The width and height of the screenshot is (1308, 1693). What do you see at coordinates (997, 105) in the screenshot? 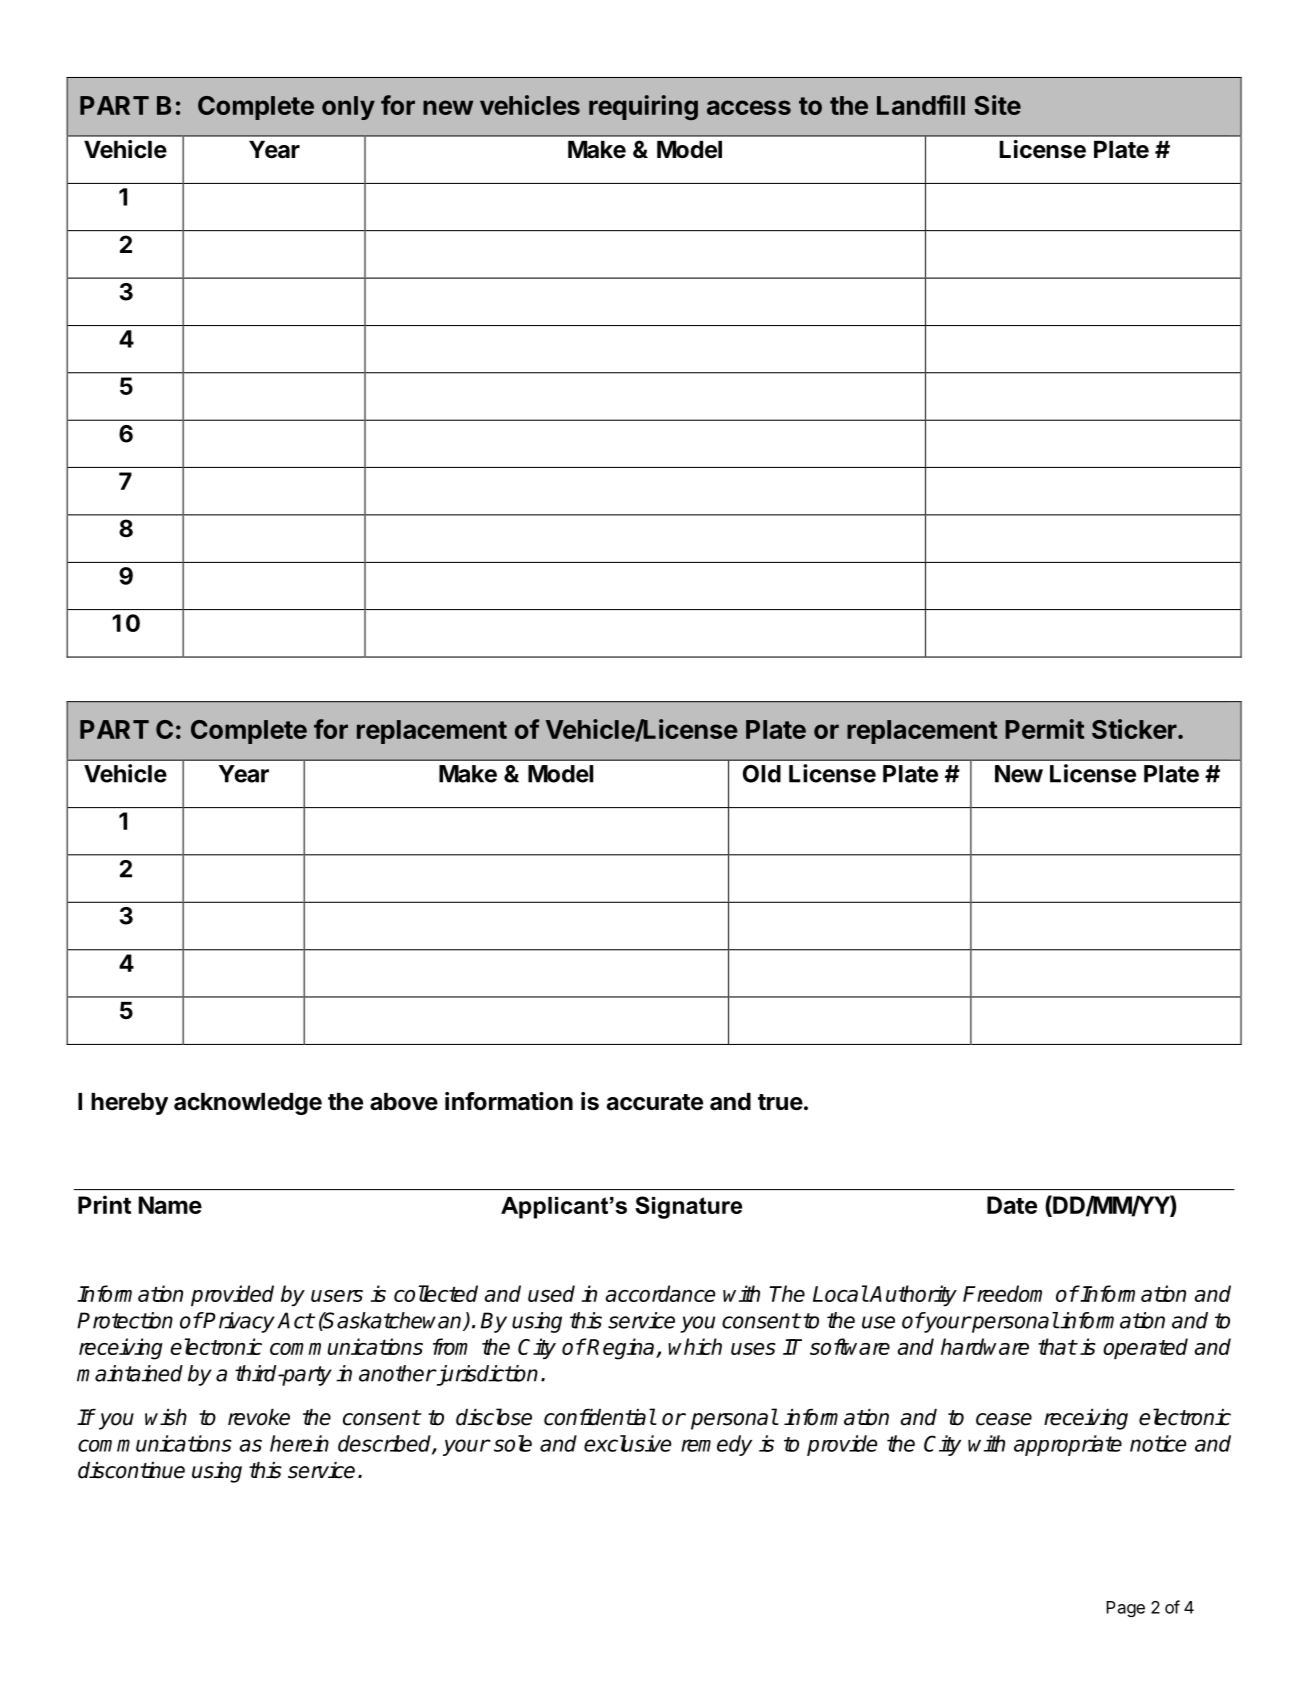
I see `Site` at bounding box center [997, 105].
